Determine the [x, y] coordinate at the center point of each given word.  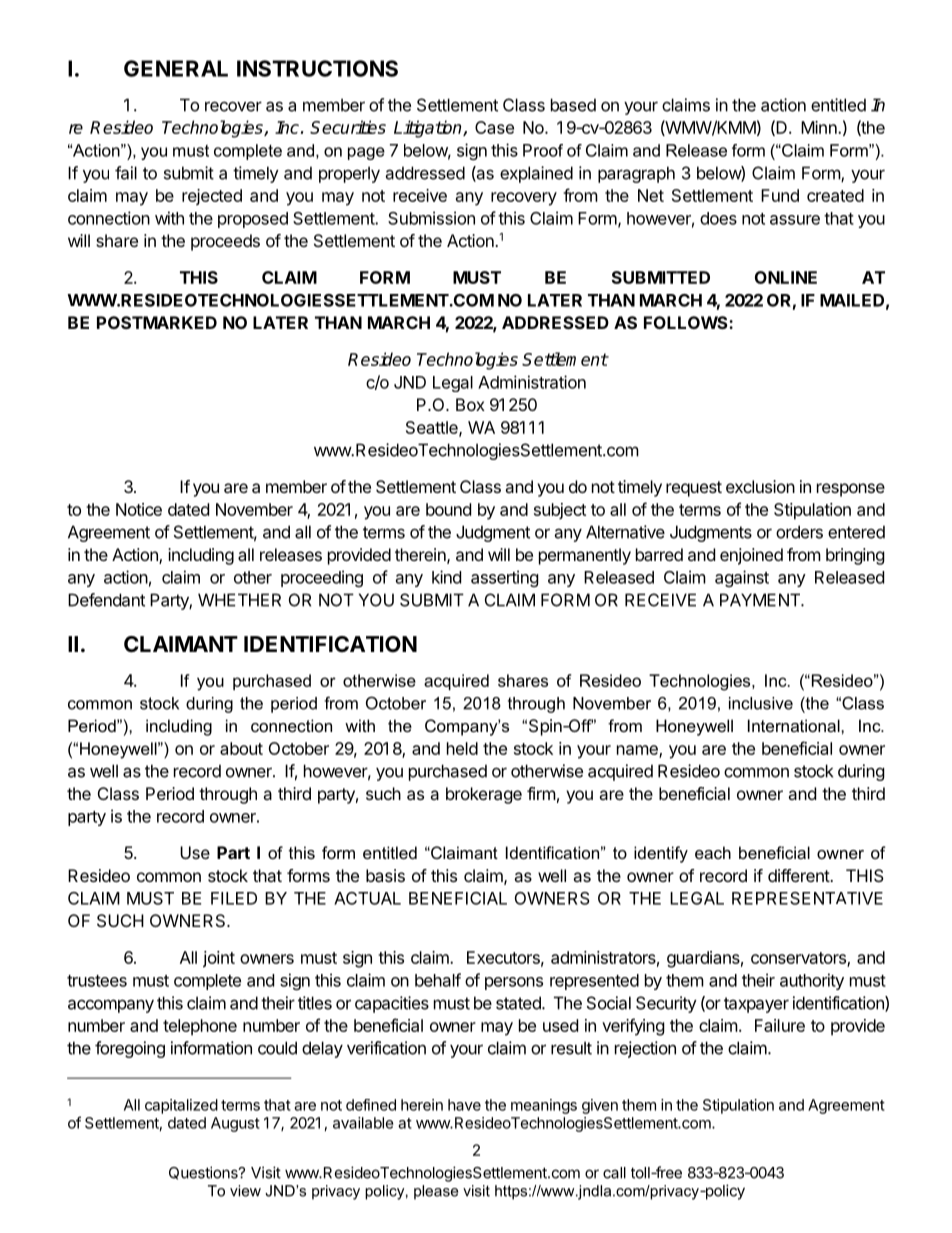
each [713, 852]
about [241, 748]
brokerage [484, 795]
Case [494, 127]
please [436, 1192]
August [235, 1124]
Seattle [433, 428]
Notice [139, 509]
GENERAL [176, 68]
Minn [820, 127]
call [614, 1173]
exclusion [760, 486]
